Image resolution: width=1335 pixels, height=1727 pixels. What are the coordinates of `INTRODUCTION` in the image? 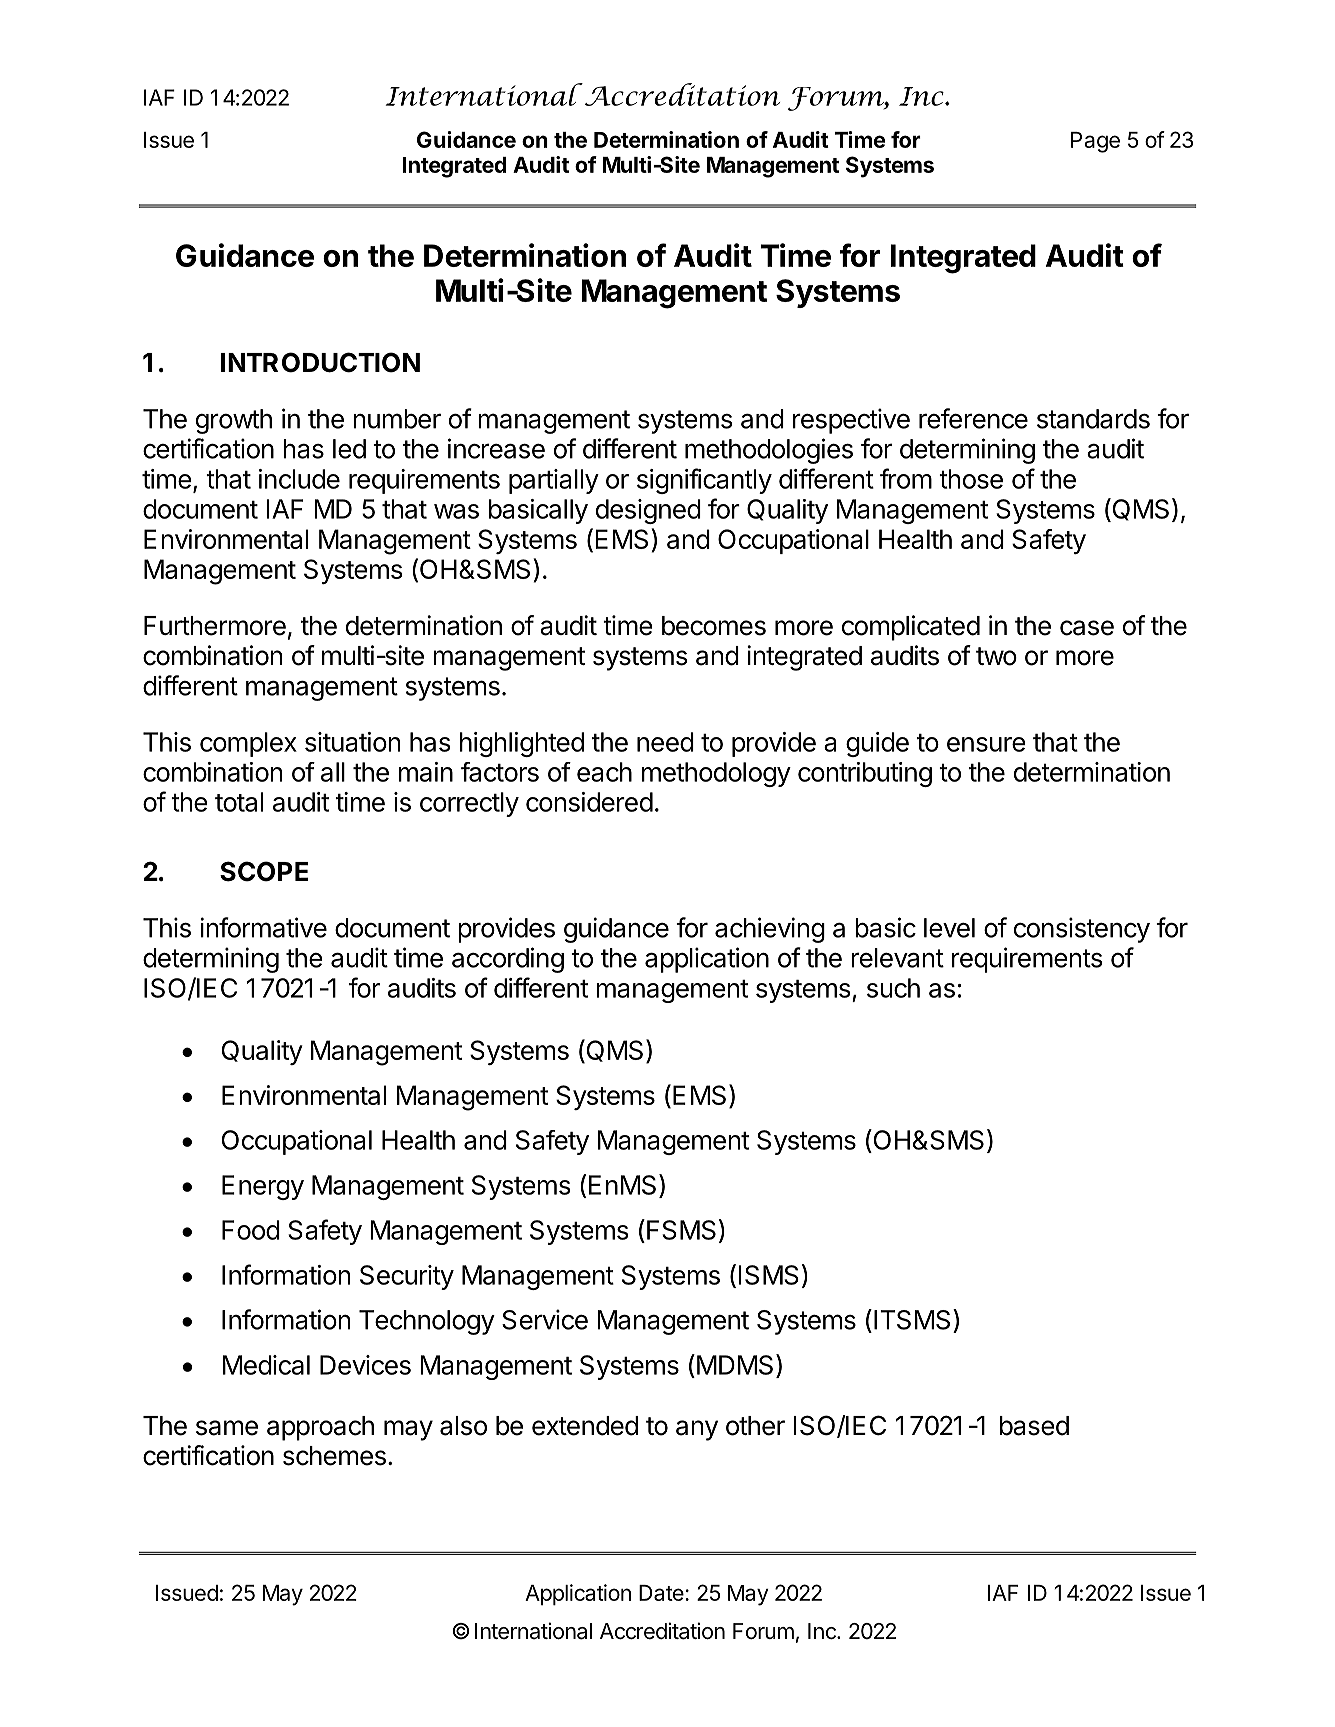 It's located at (320, 362).
